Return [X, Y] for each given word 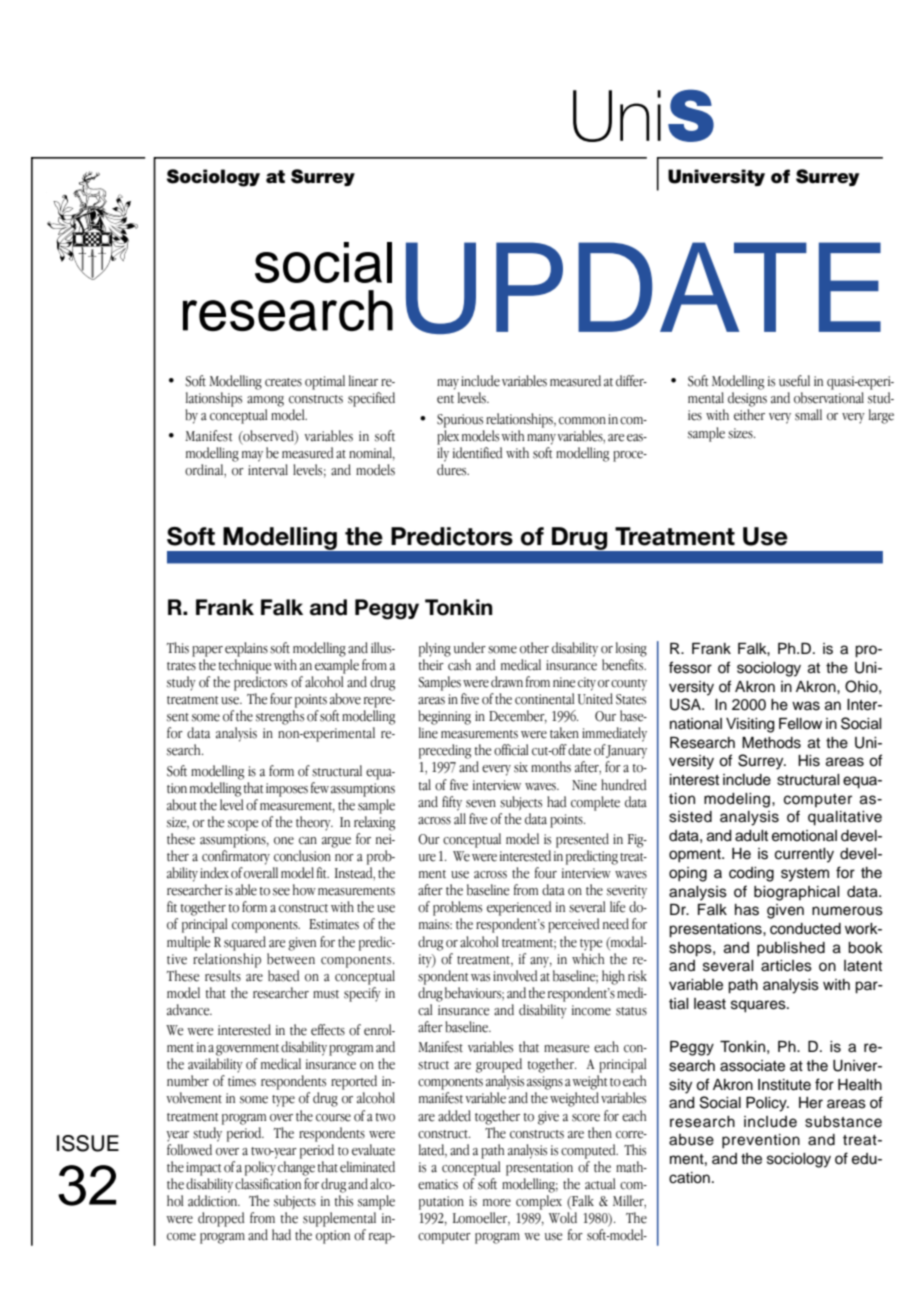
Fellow [800, 724]
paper [207, 651]
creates [283, 382]
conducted [805, 929]
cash [459, 665]
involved [515, 976]
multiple [188, 943]
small [808, 415]
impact [204, 1169]
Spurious [460, 421]
